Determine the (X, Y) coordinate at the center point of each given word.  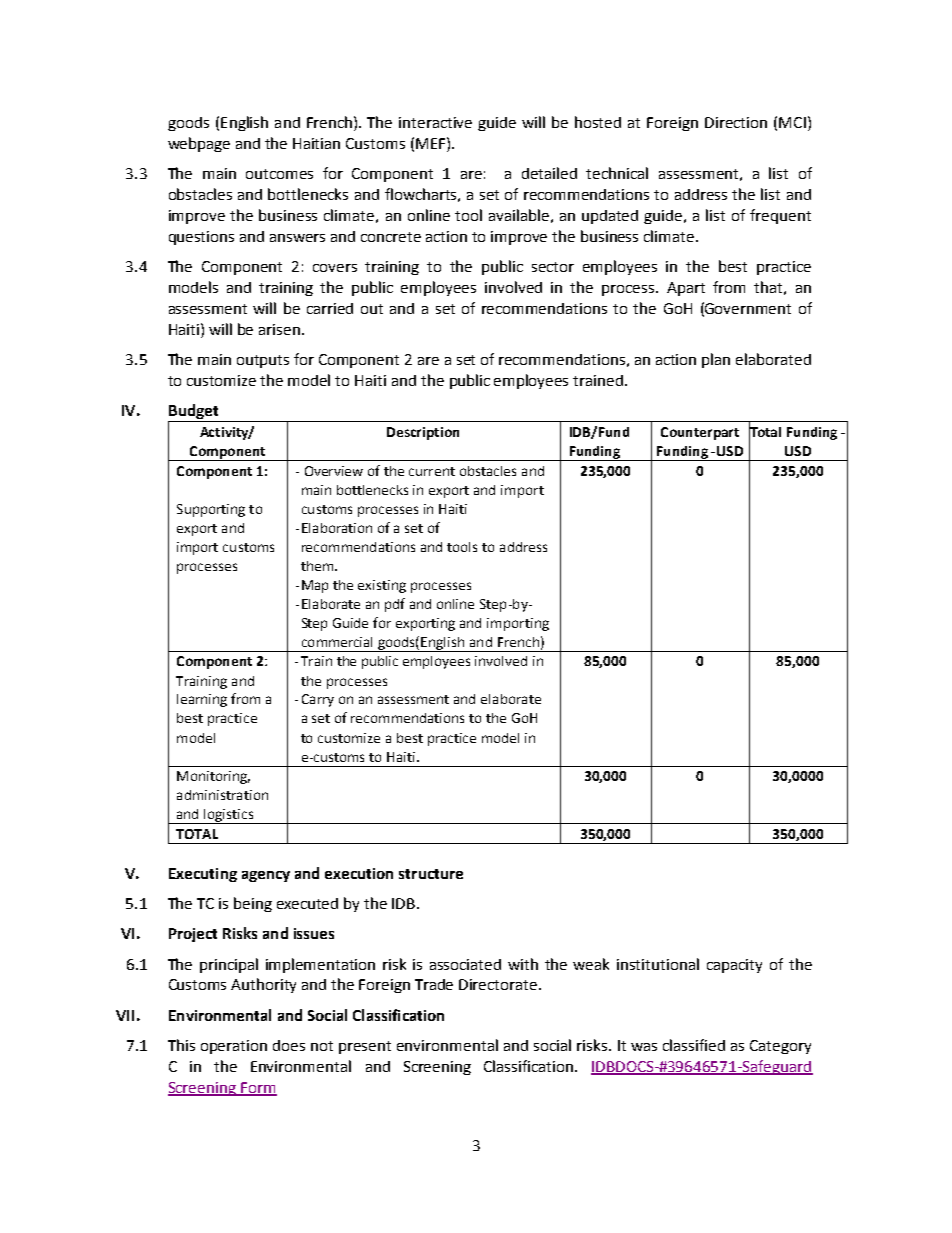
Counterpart (700, 433)
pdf (395, 605)
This (181, 1045)
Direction (736, 122)
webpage (199, 144)
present (365, 1047)
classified (694, 1045)
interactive (435, 122)
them (318, 566)
